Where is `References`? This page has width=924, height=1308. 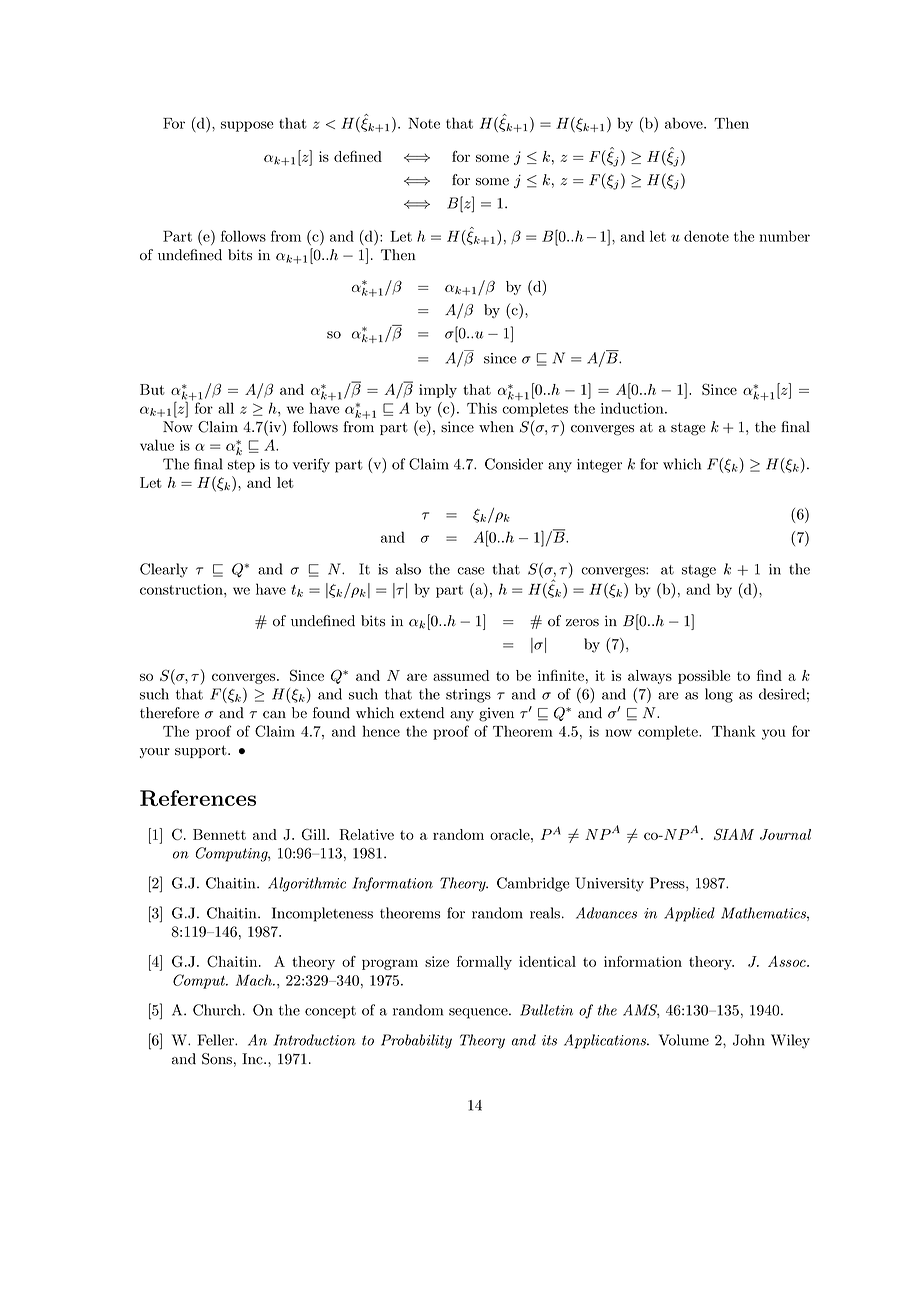
References is located at coordinates (198, 798).
